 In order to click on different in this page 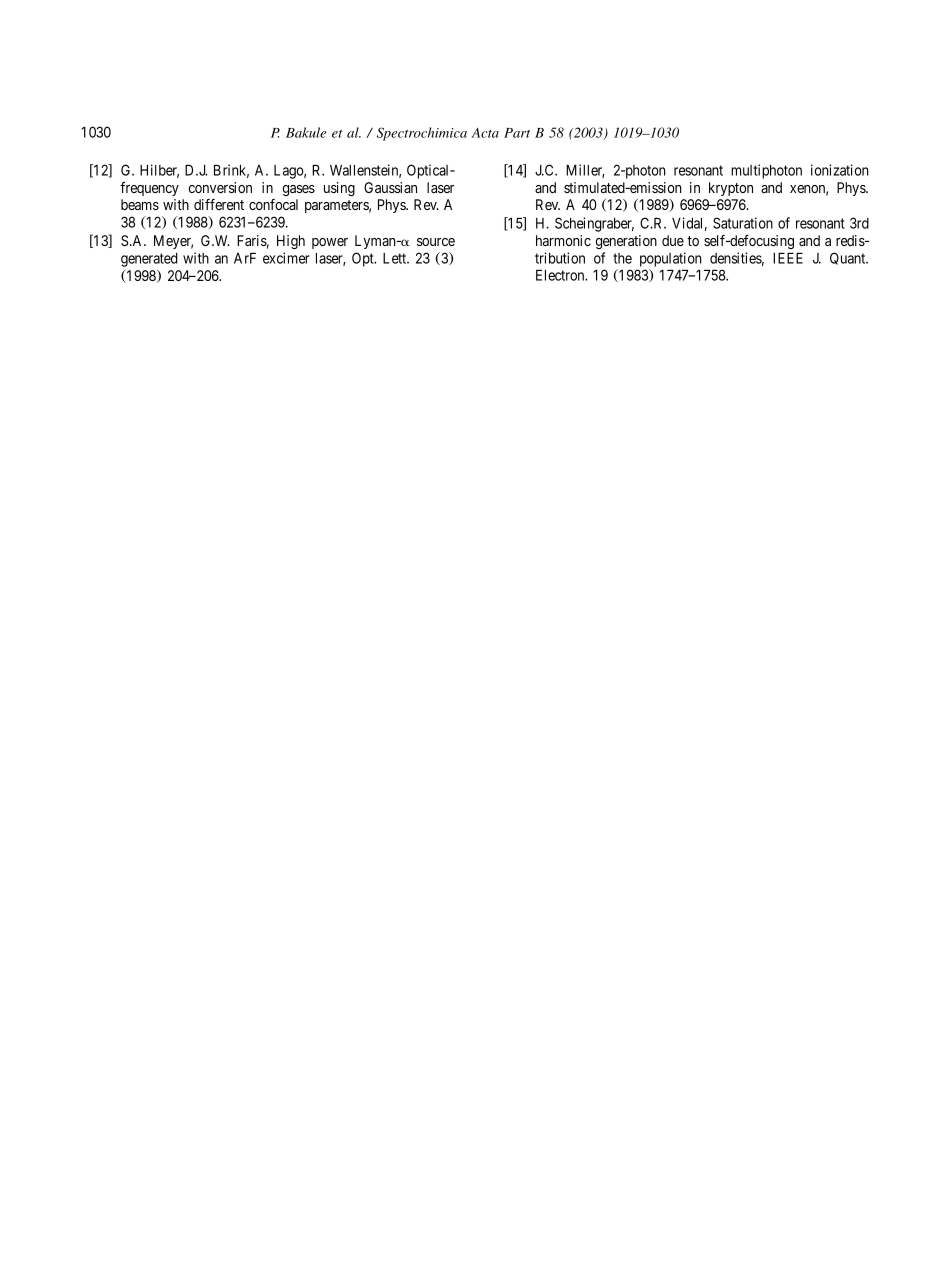, I will do `click(219, 204)`.
